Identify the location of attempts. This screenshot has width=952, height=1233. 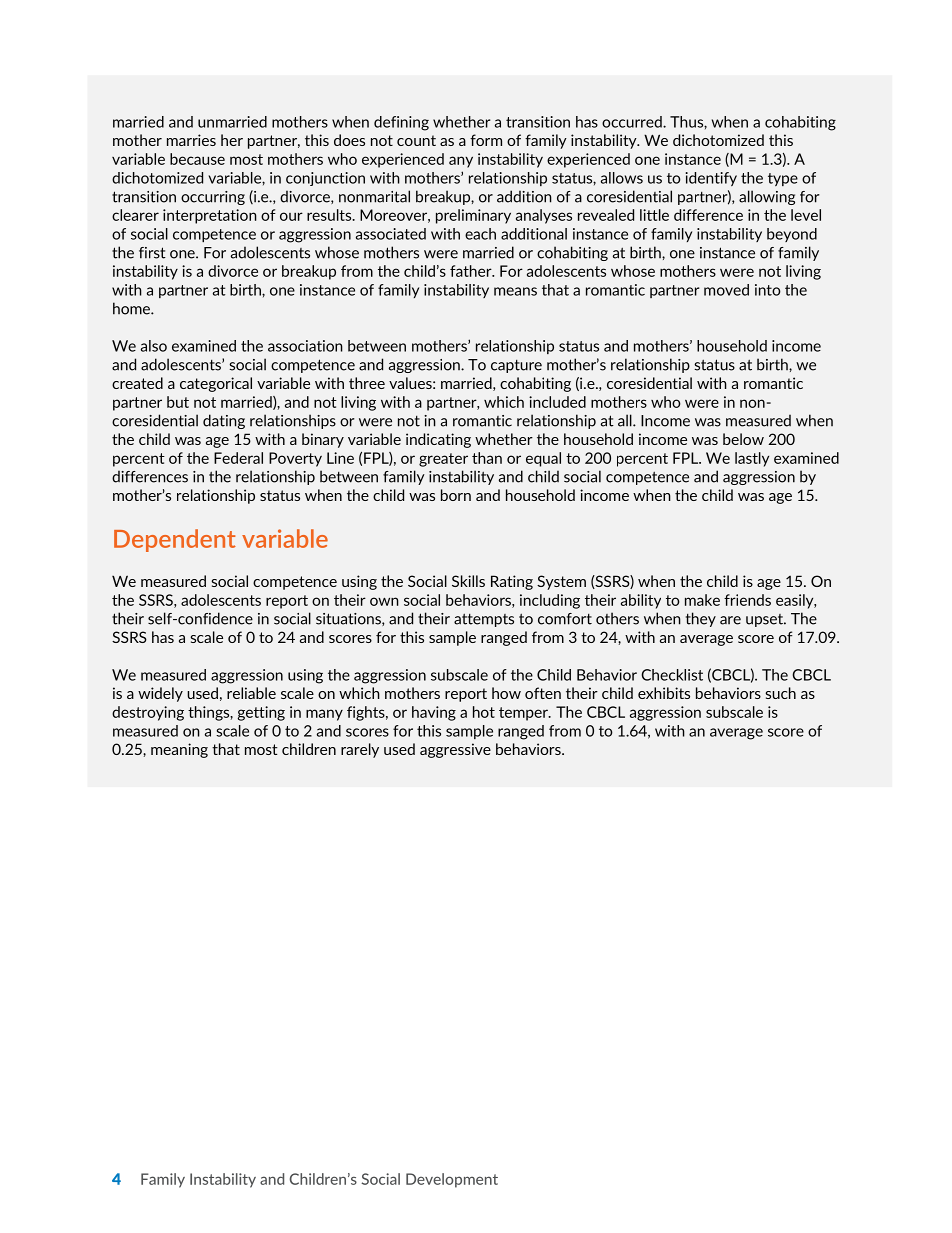
(484, 620).
